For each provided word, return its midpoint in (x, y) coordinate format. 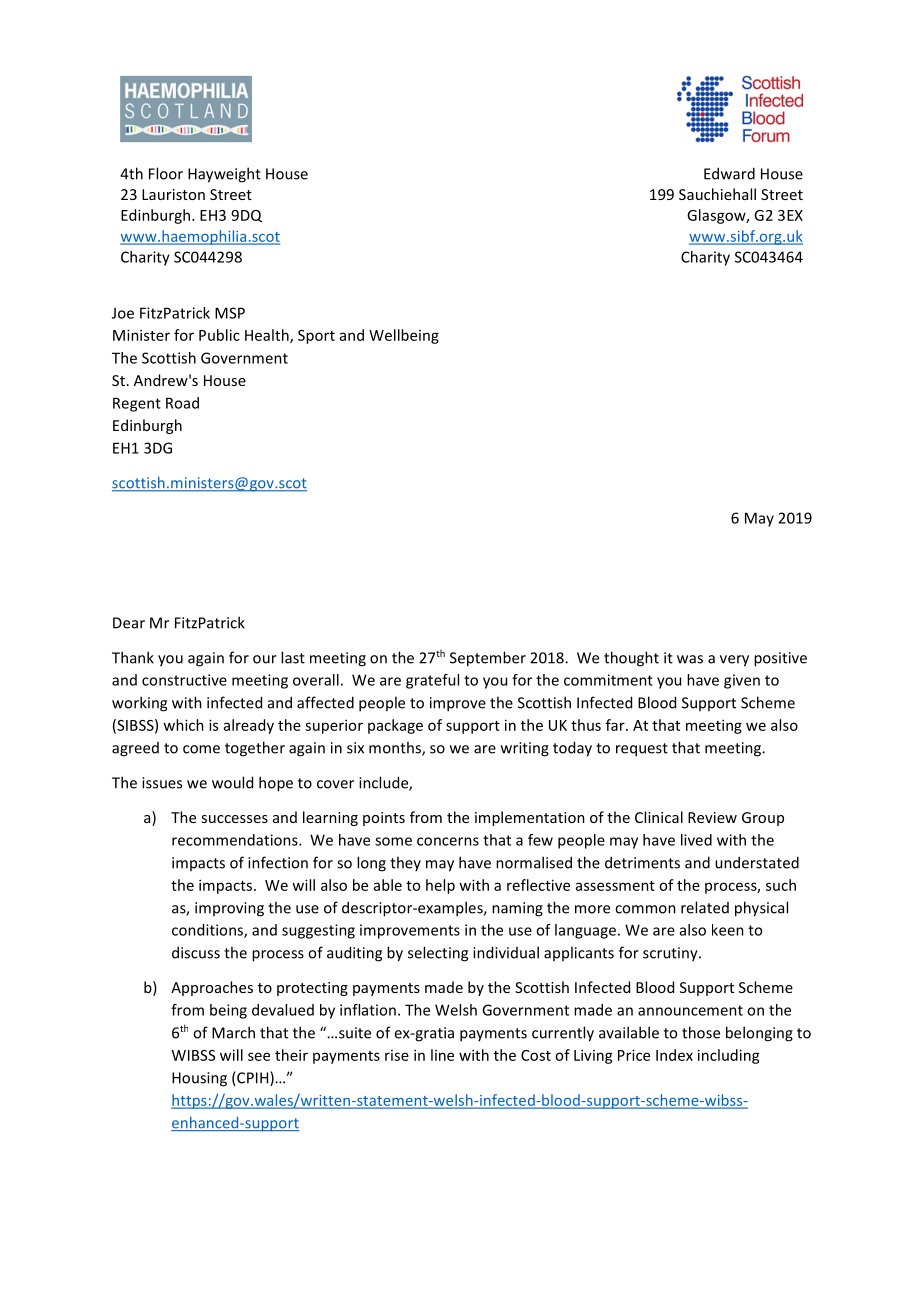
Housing (199, 1079)
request (642, 750)
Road (182, 403)
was (690, 659)
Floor (166, 173)
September (488, 659)
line (442, 1055)
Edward (729, 173)
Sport (316, 337)
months (396, 748)
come (201, 749)
